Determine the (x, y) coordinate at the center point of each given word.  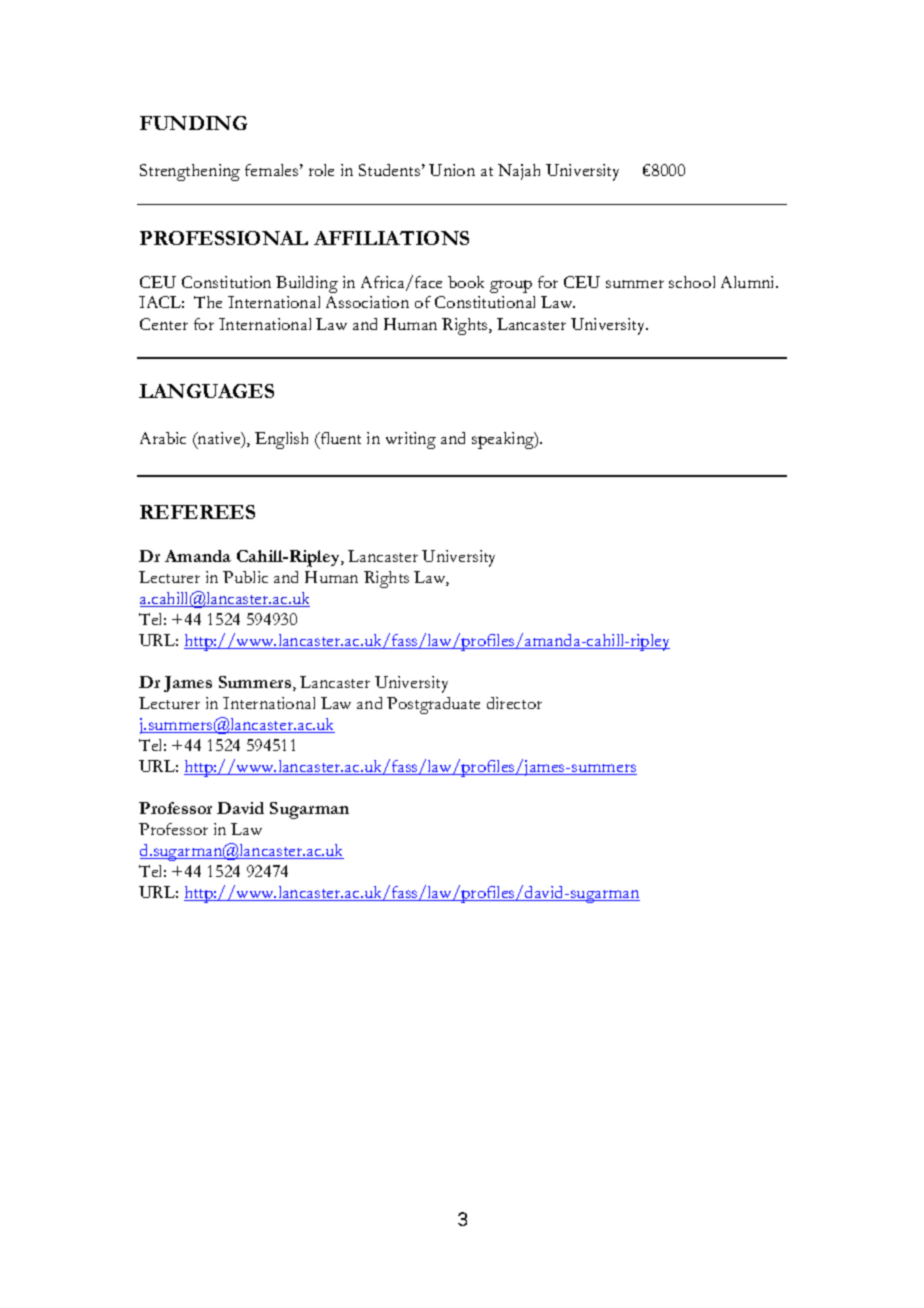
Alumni (749, 282)
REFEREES (197, 512)
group (511, 286)
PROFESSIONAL (224, 238)
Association (367, 302)
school (692, 282)
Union (452, 170)
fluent (340, 438)
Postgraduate (433, 705)
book (466, 282)
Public (245, 577)
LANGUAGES (206, 391)
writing (411, 440)
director (514, 703)
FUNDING (193, 123)
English (281, 440)
